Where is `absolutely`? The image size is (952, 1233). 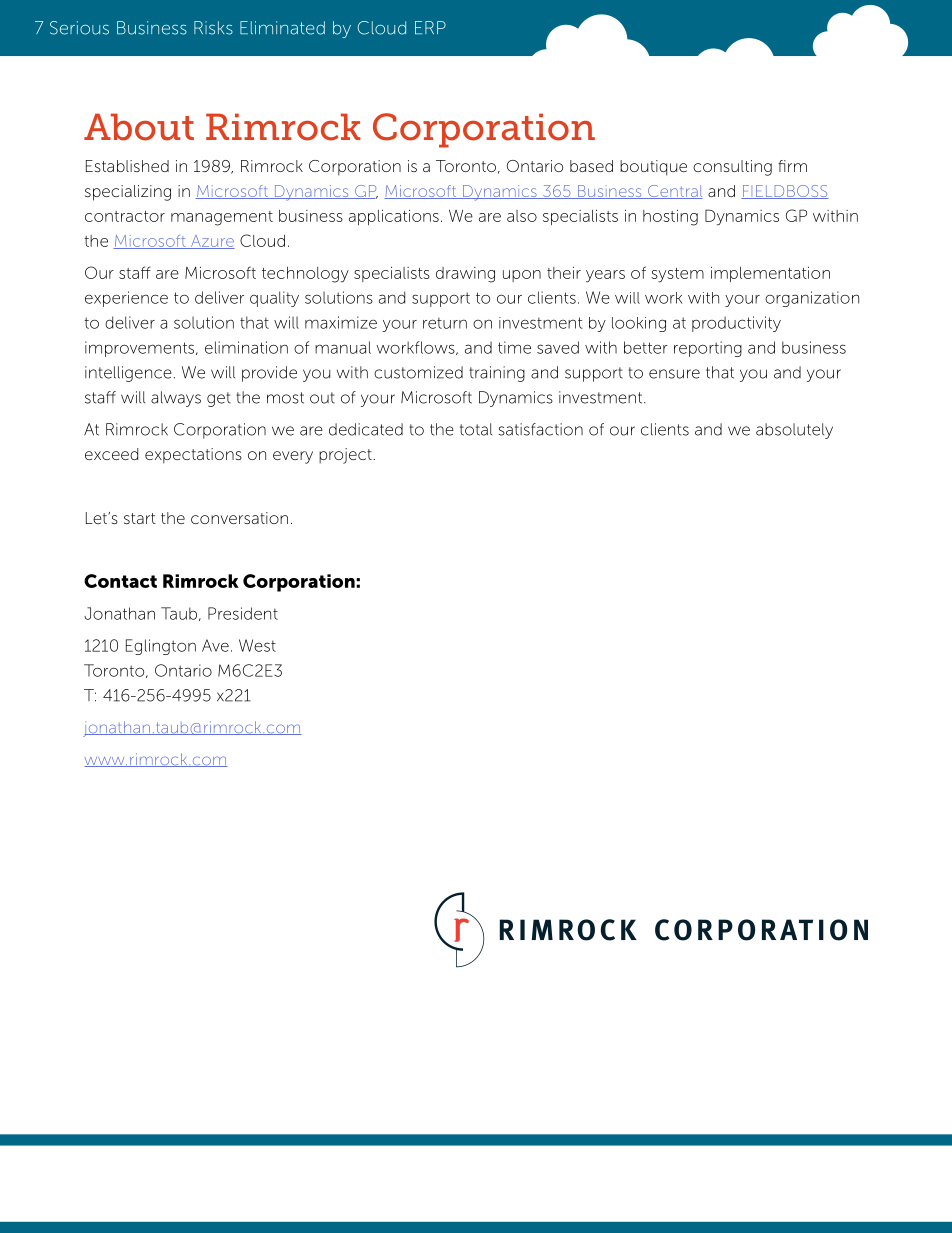 absolutely is located at coordinates (794, 431).
